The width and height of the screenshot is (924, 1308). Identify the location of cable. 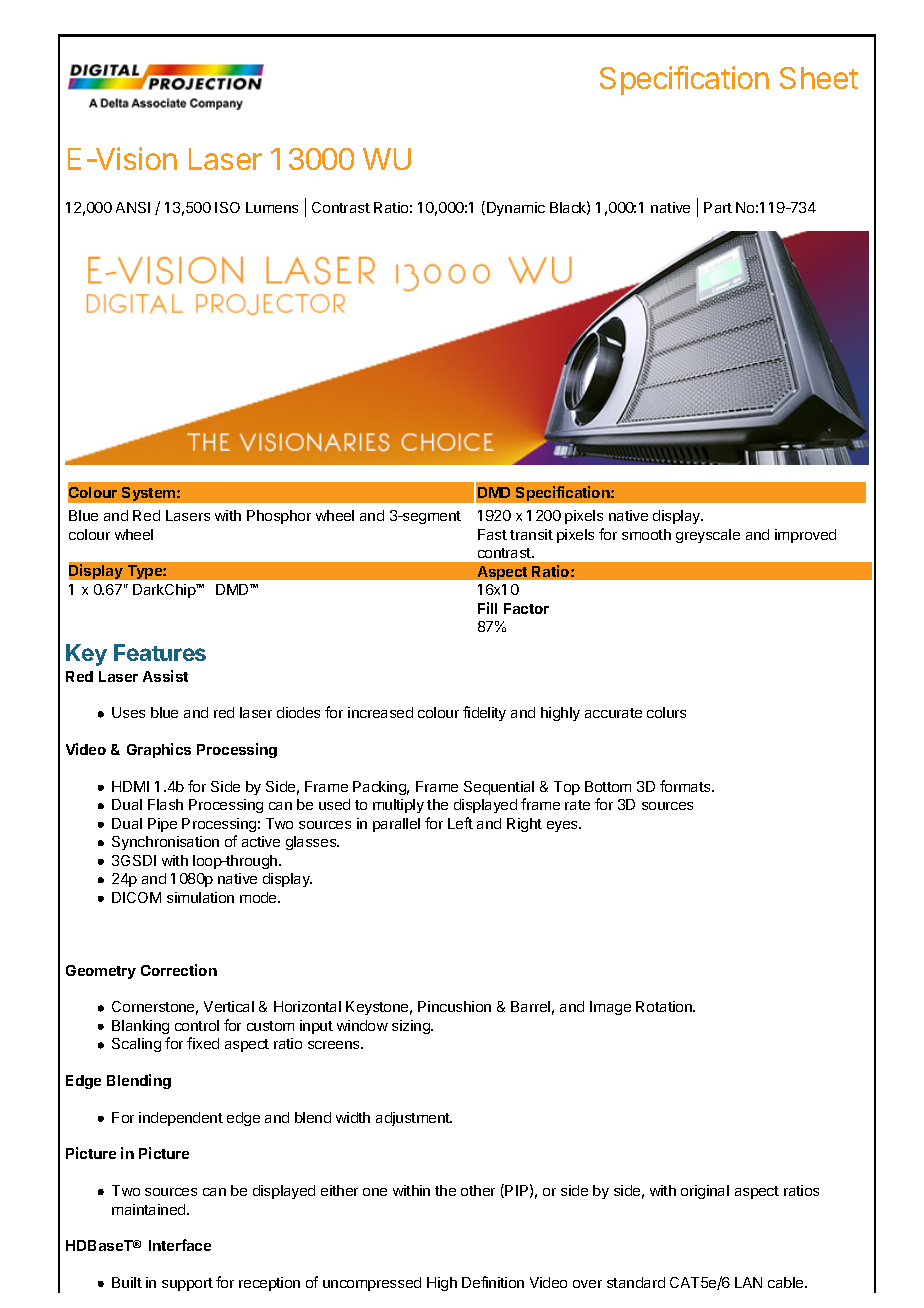
(787, 1282).
